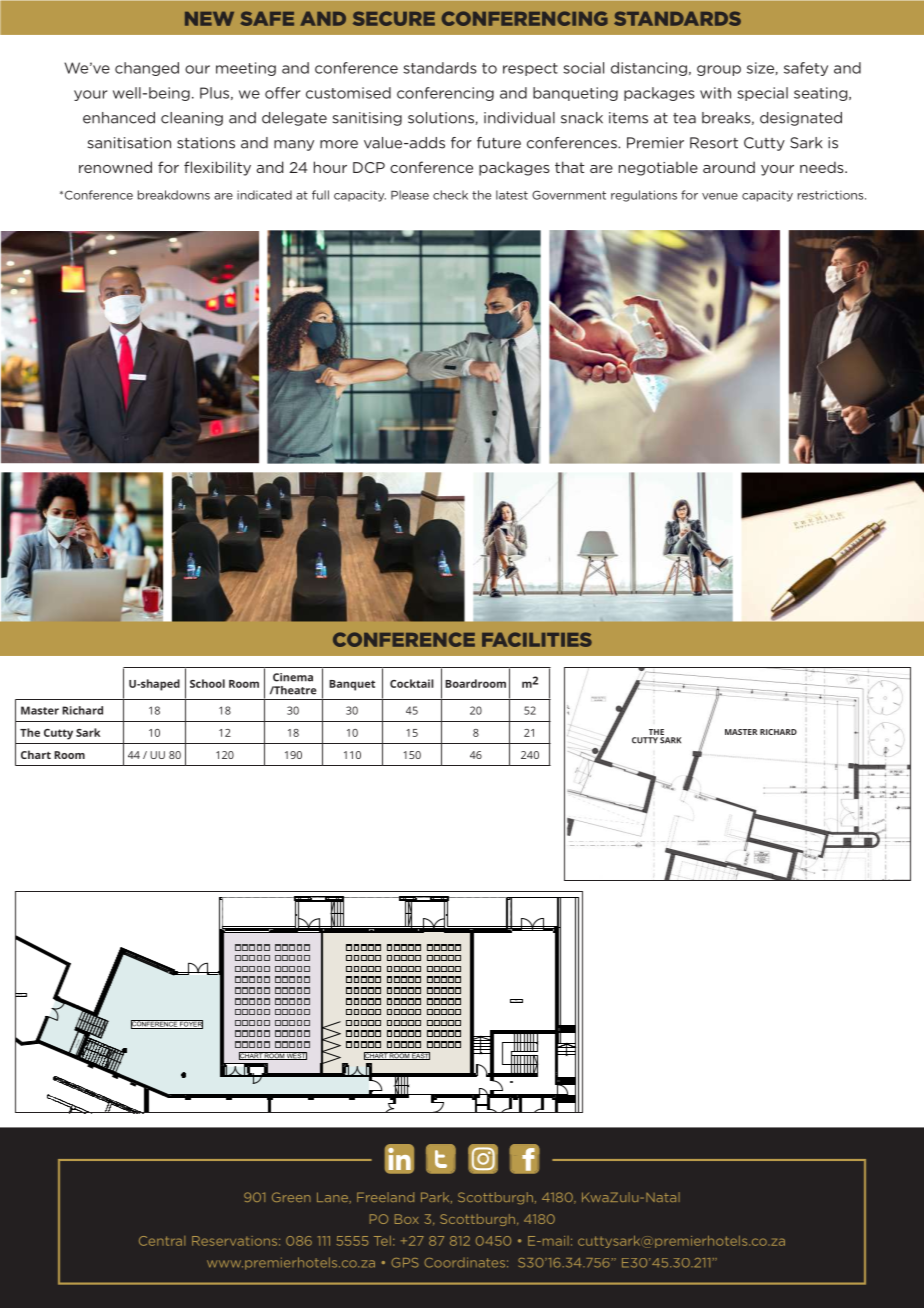 Image resolution: width=924 pixels, height=1308 pixels. What do you see at coordinates (147, 69) in the screenshot?
I see `changed` at bounding box center [147, 69].
